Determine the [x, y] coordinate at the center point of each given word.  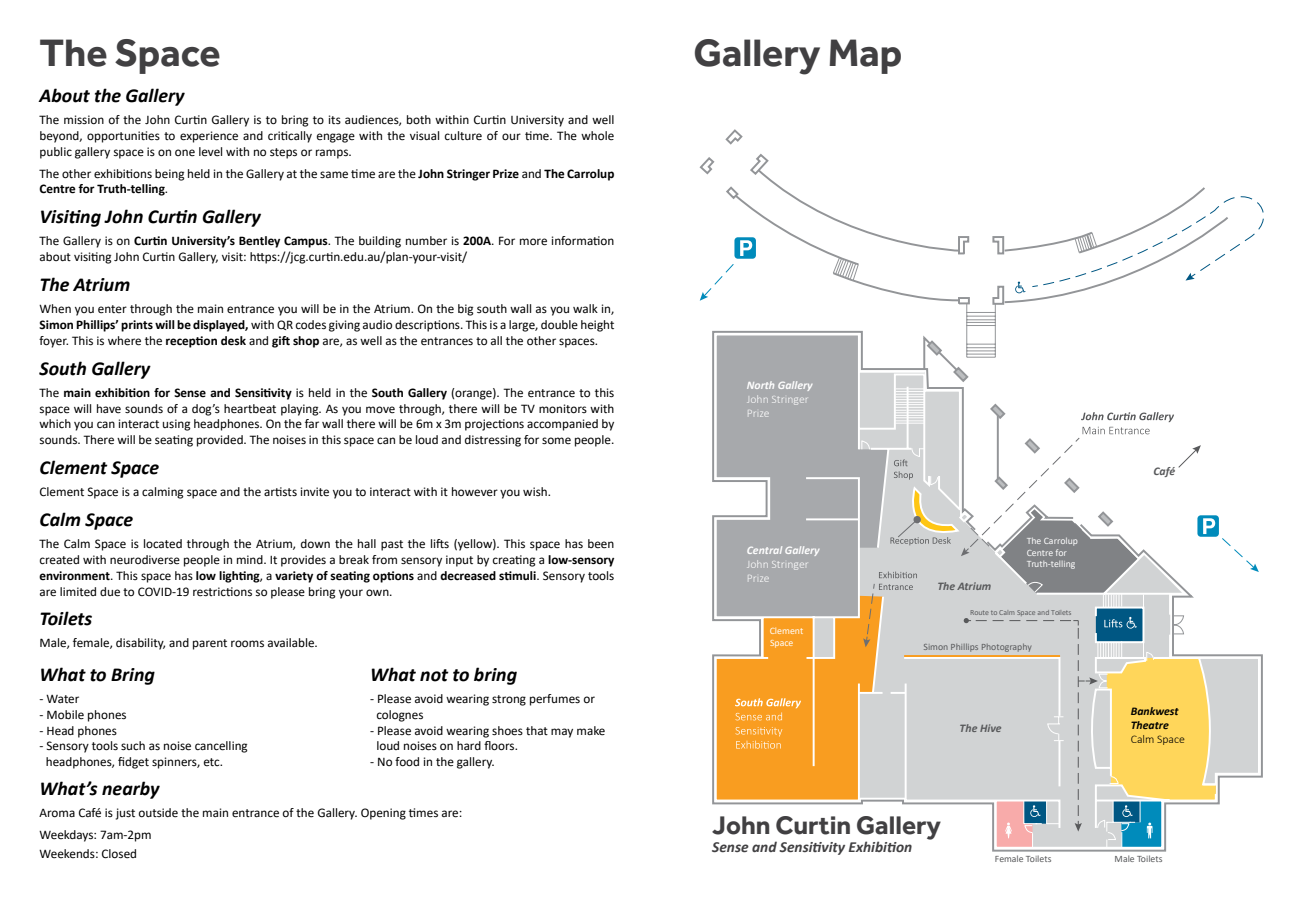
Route [980, 612]
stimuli [518, 575]
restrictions [222, 592]
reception [191, 342]
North [760, 385]
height [597, 326]
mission [84, 120]
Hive [990, 728]
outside [158, 813]
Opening [383, 814]
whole [597, 136]
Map [865, 56]
